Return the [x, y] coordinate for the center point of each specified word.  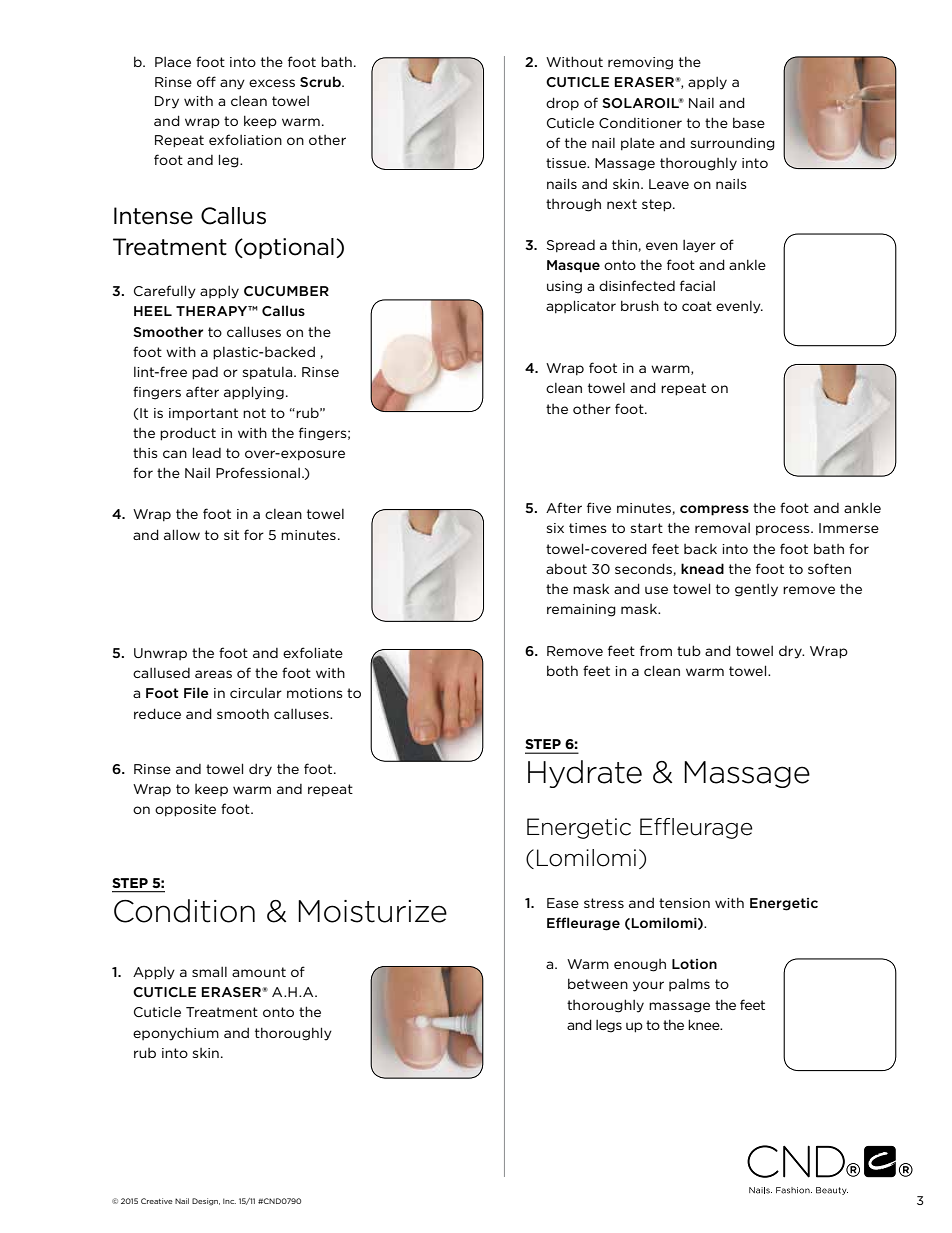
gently [756, 590]
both [562, 670]
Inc [229, 1201]
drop [562, 104]
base [749, 122]
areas [213, 674]
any [232, 84]
